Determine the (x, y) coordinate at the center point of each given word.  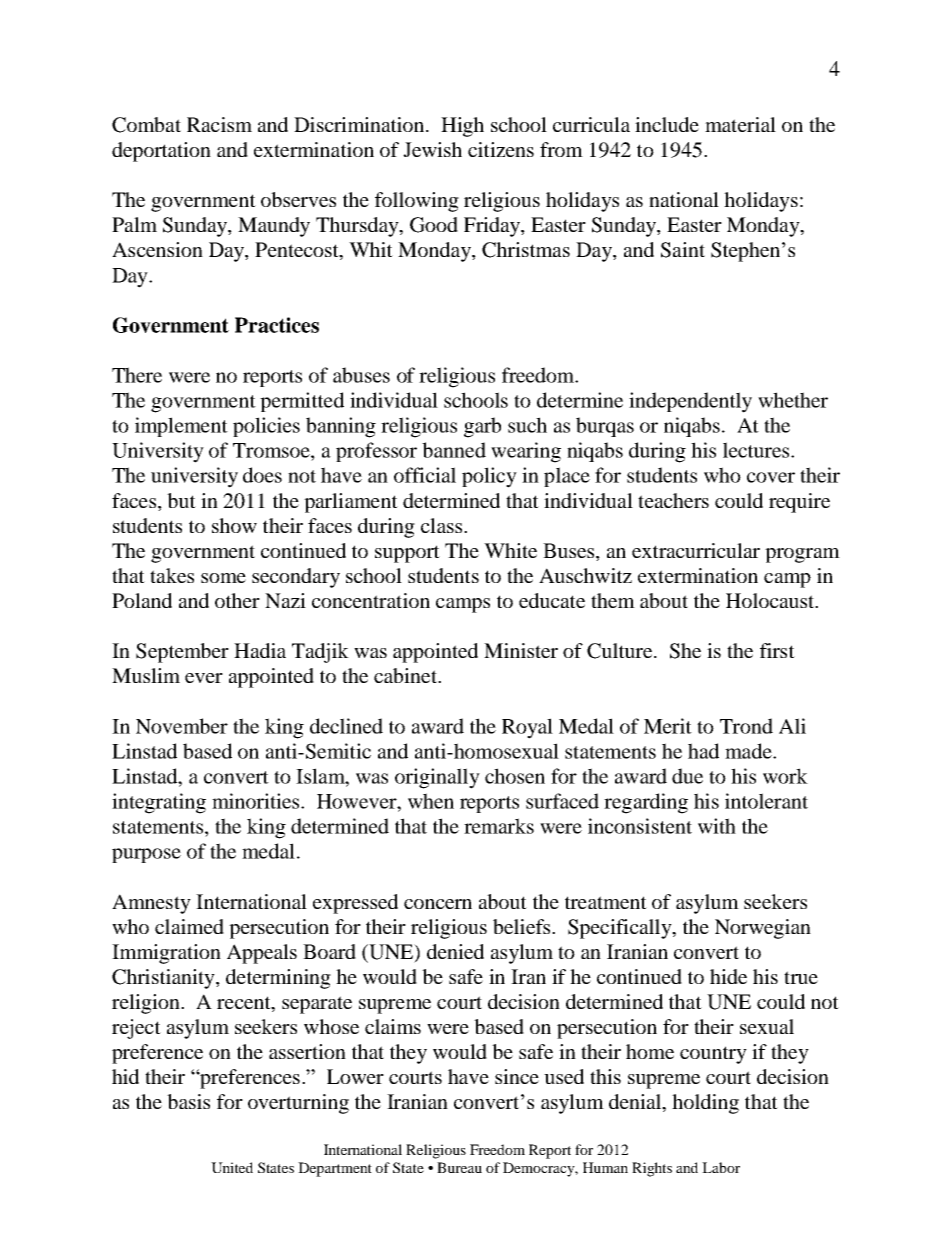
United (232, 1167)
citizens (501, 149)
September (182, 653)
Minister (521, 650)
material (740, 124)
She (685, 651)
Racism (219, 124)
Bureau (459, 1167)
